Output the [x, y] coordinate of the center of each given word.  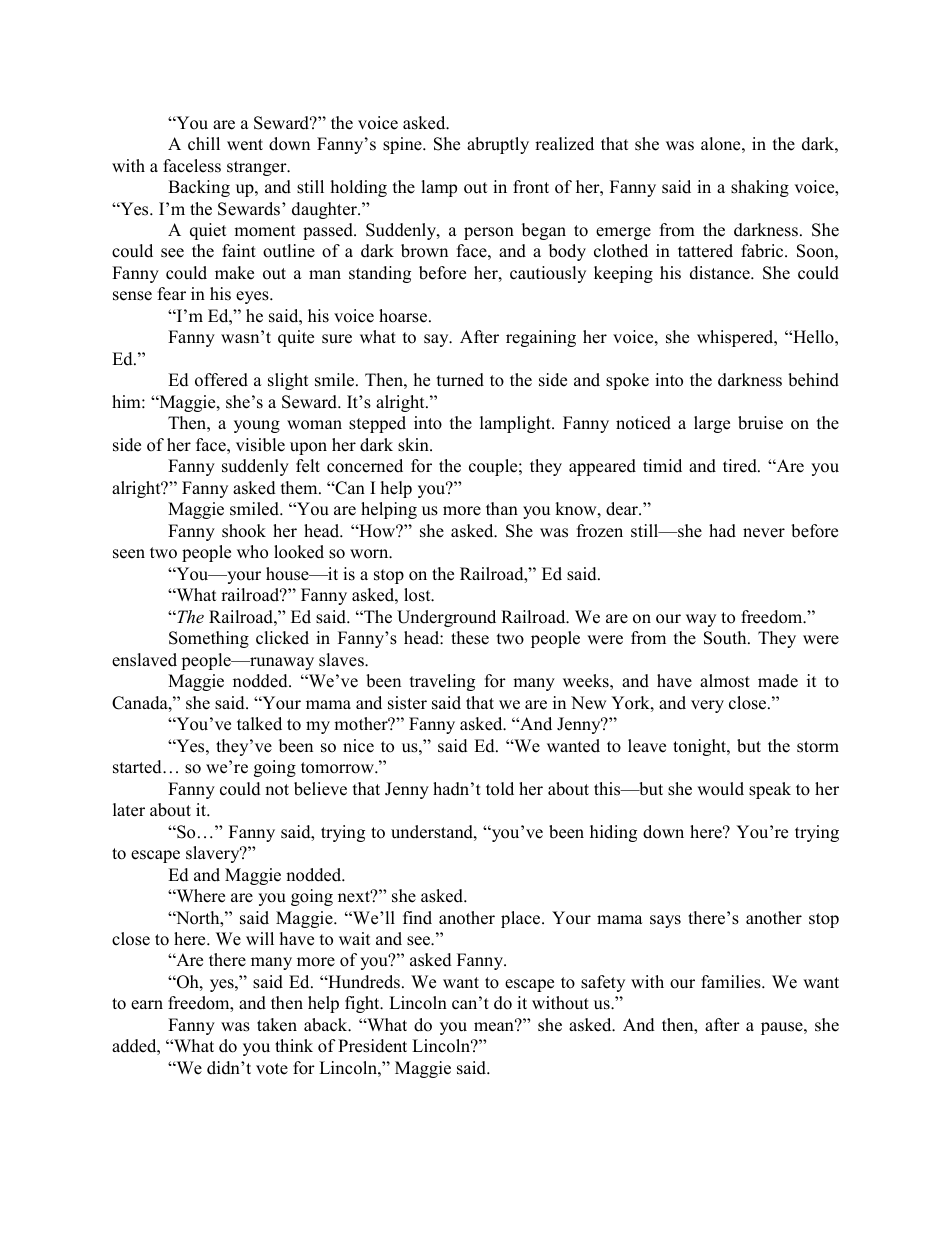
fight [363, 1004]
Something [209, 639]
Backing [199, 188]
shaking [760, 188]
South [726, 638]
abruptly [498, 145]
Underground [446, 618]
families [732, 982]
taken [277, 1025]
